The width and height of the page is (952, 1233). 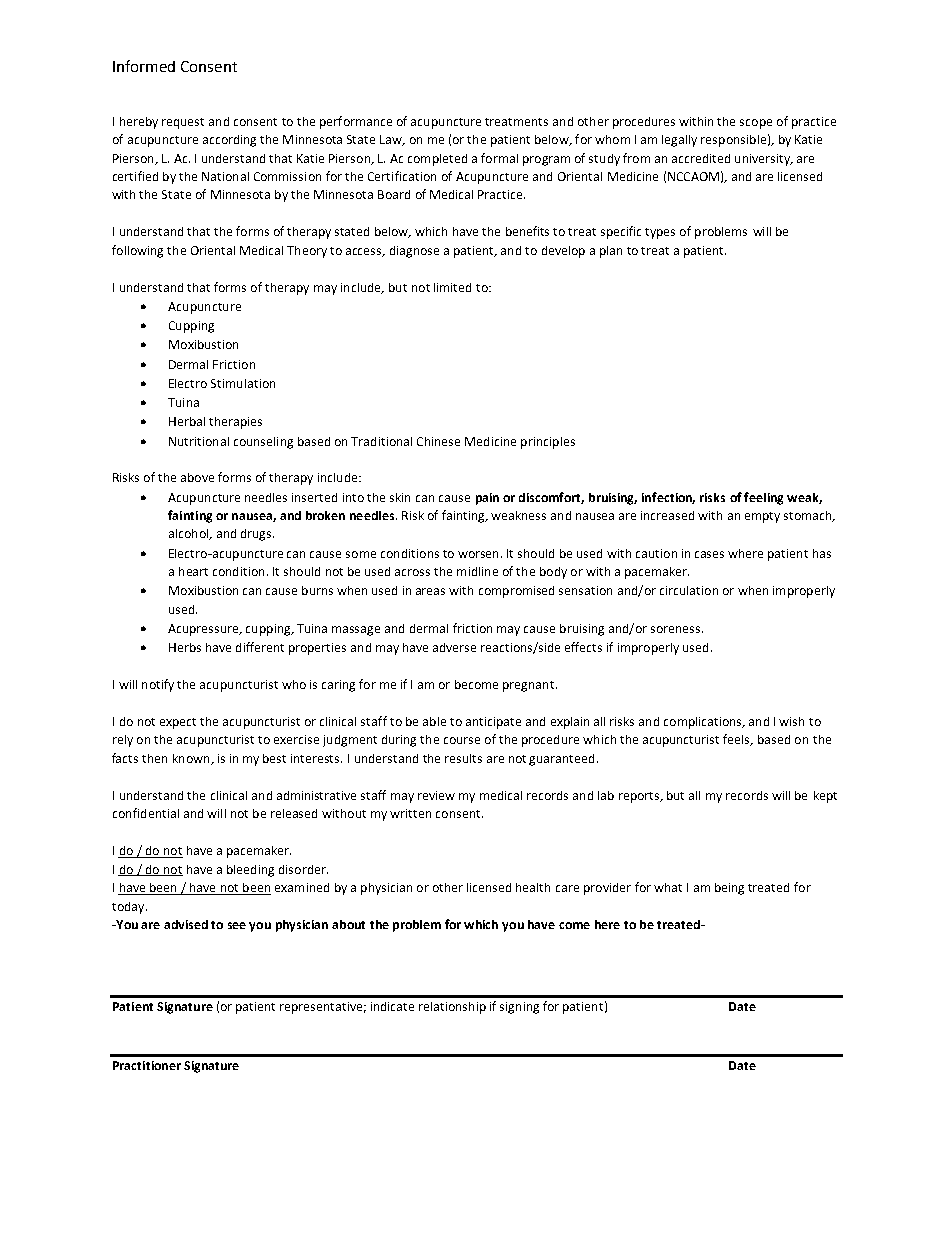 I want to click on midline, so click(x=477, y=571).
